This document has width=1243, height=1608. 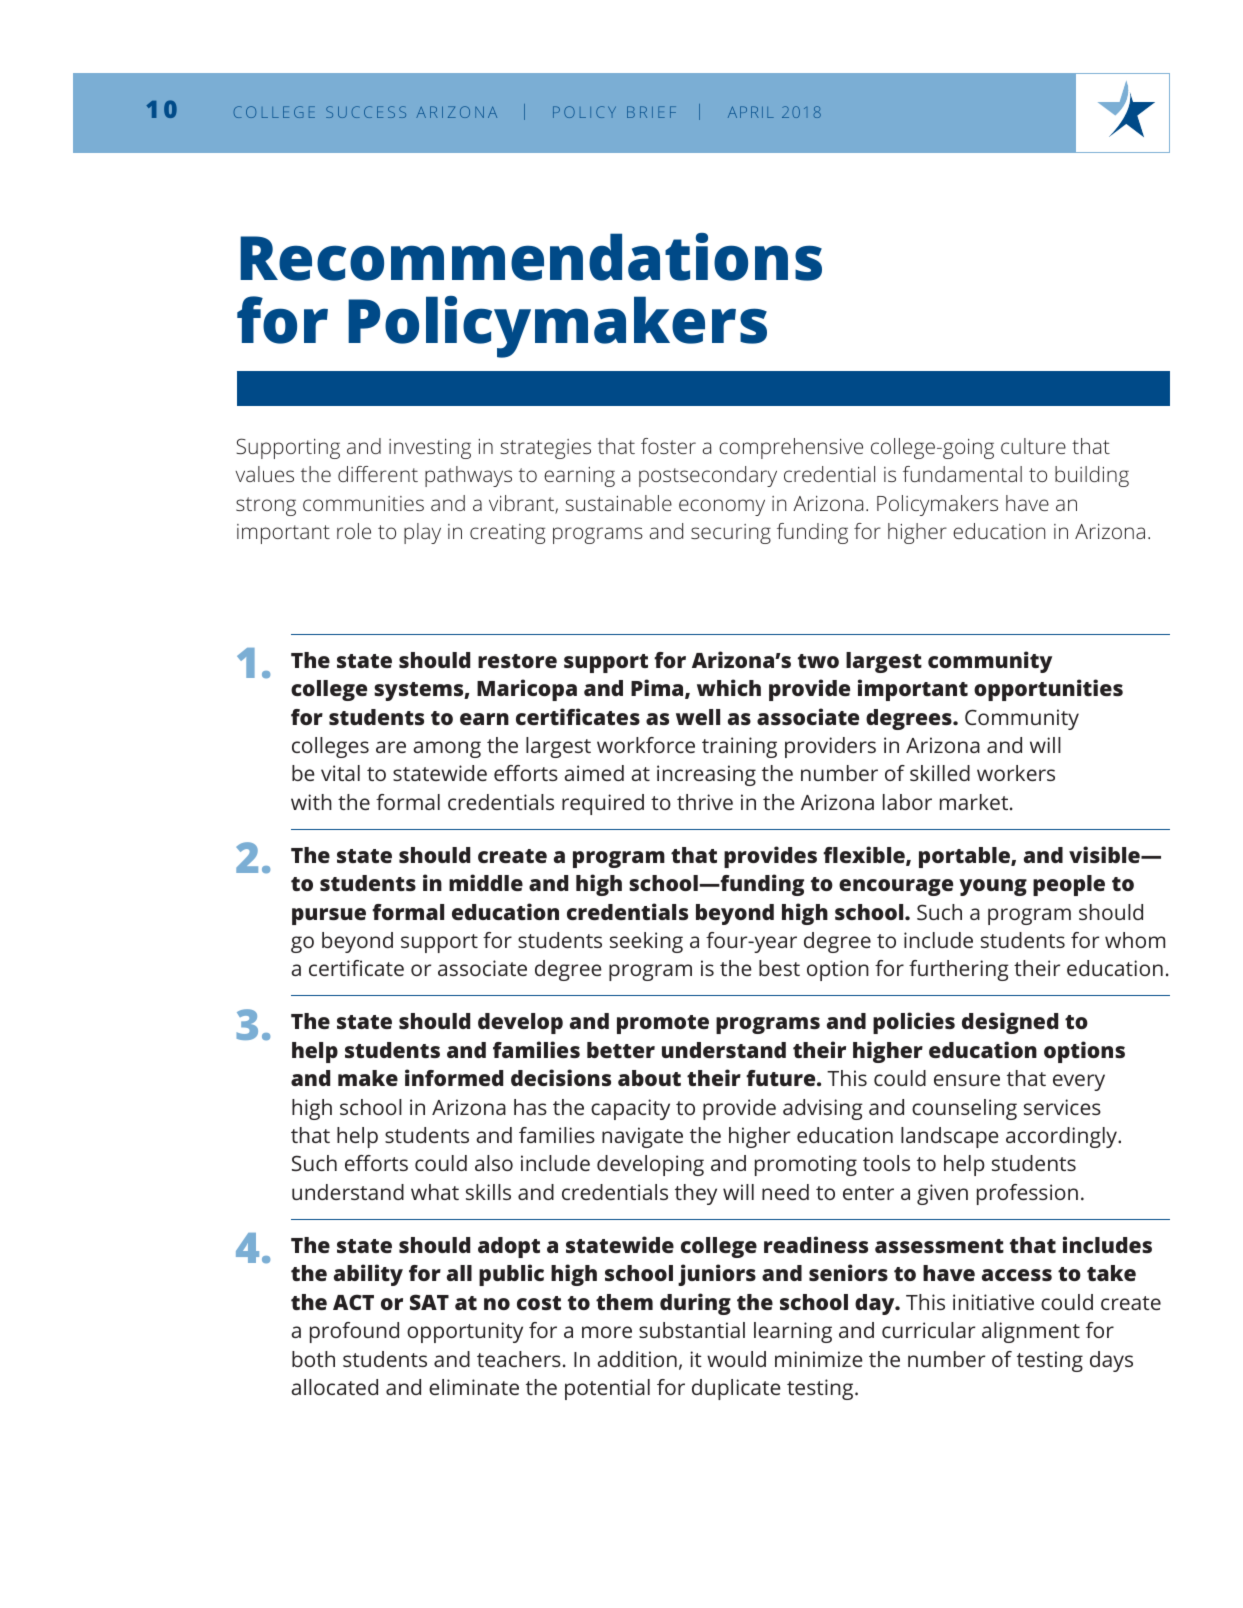 I want to click on BRIEF, so click(x=651, y=112).
